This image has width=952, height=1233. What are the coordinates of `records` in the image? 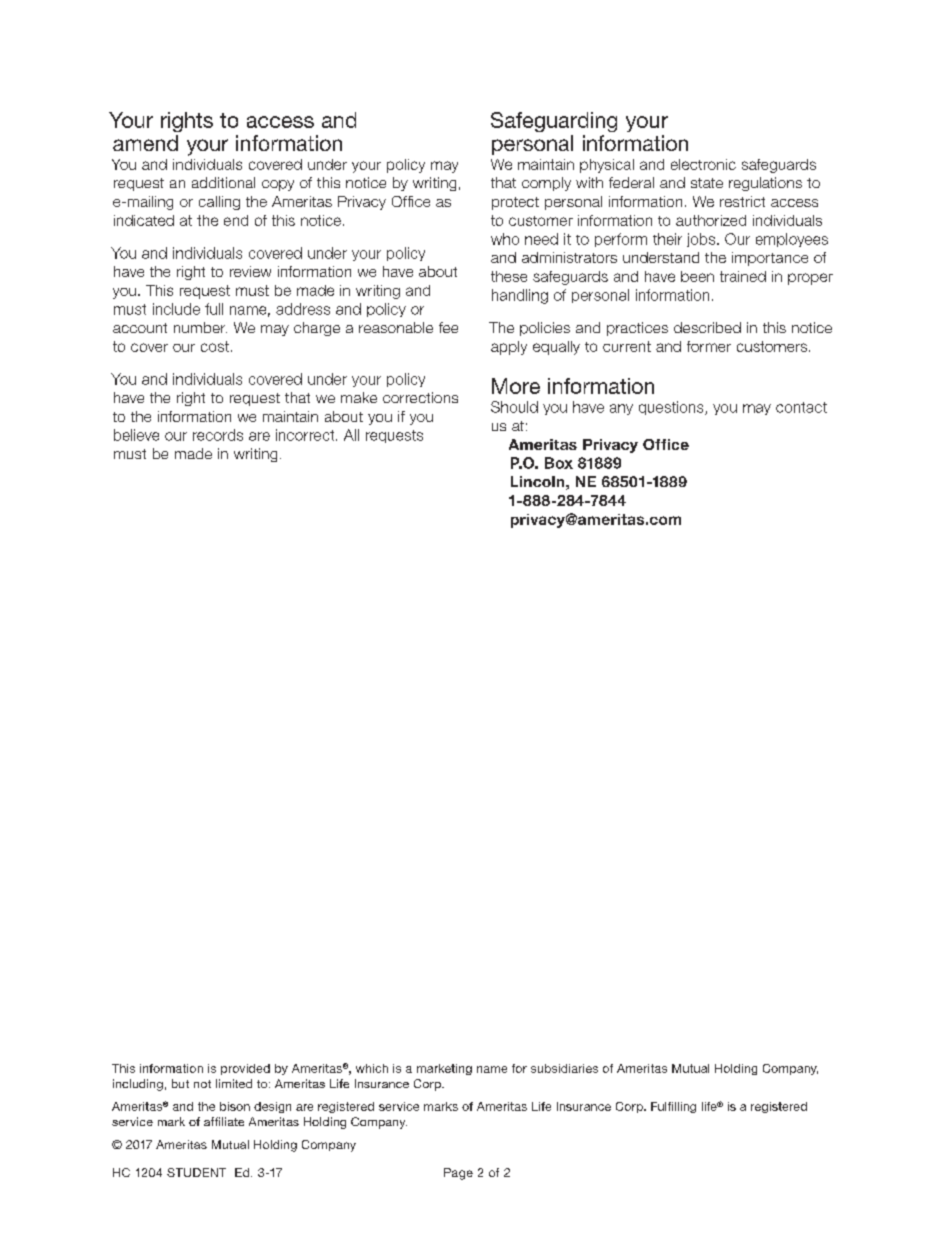 It's located at (218, 435).
